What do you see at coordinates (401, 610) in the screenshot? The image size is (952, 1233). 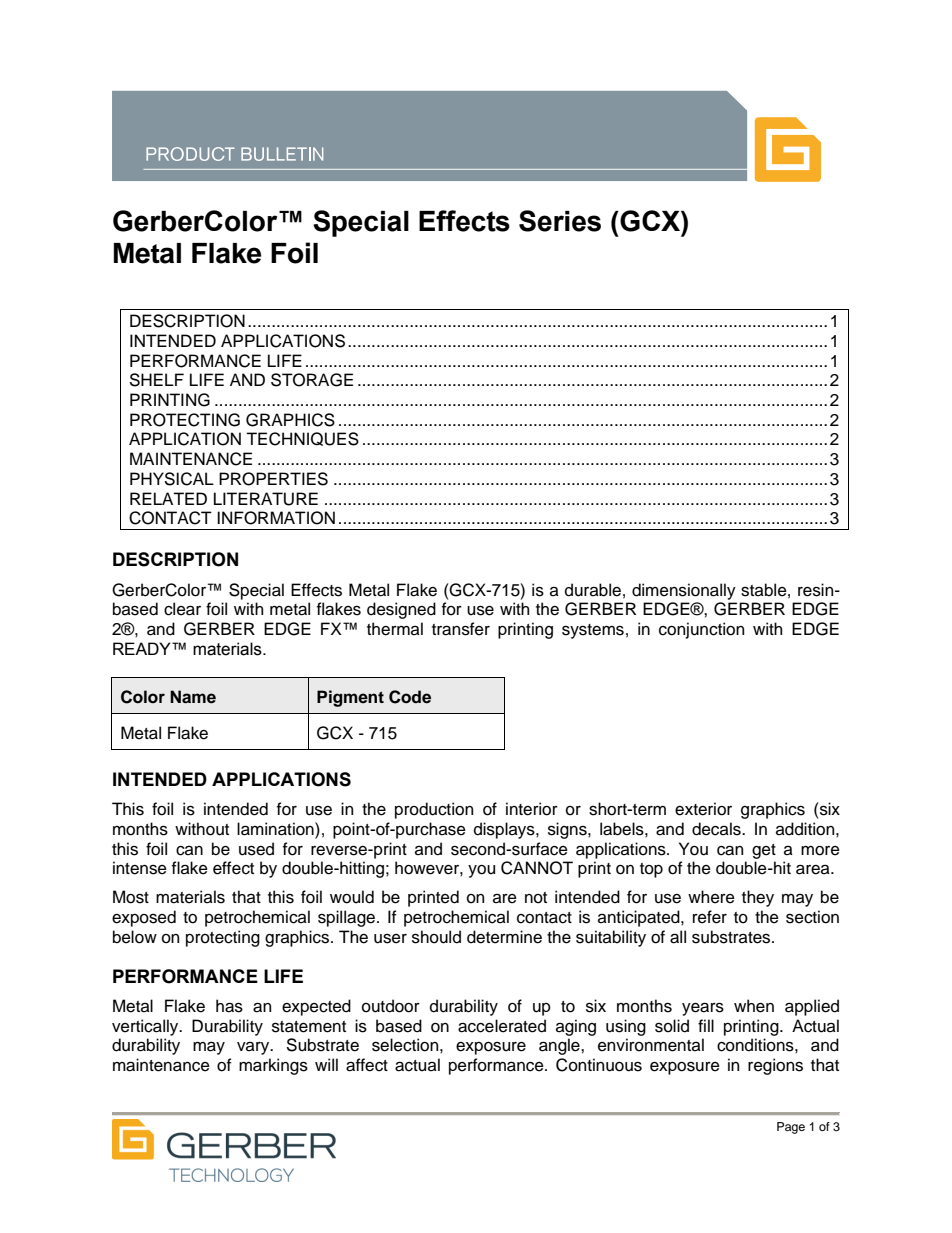 I see `designed` at bounding box center [401, 610].
